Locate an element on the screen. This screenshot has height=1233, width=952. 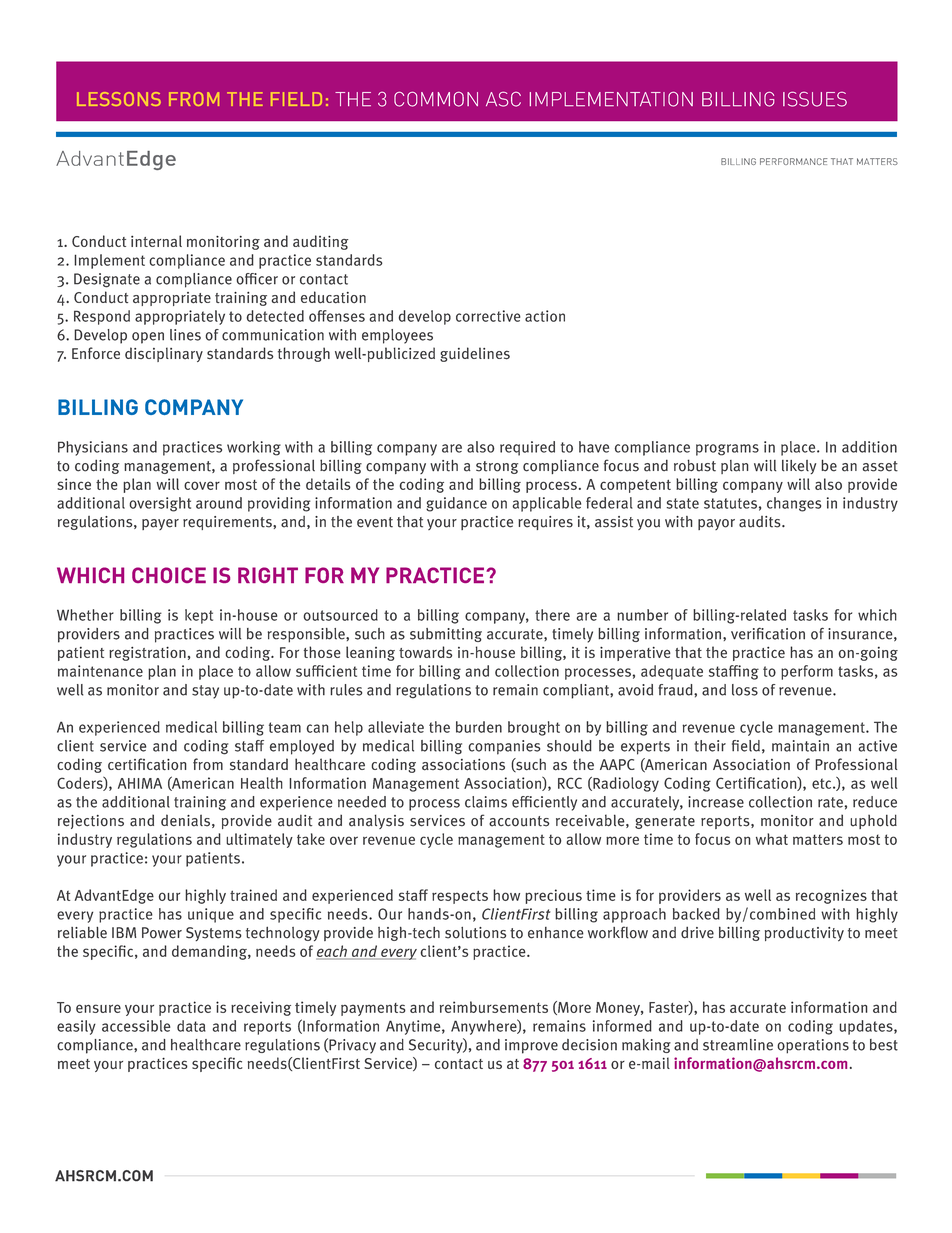
operations is located at coordinates (813, 1046).
